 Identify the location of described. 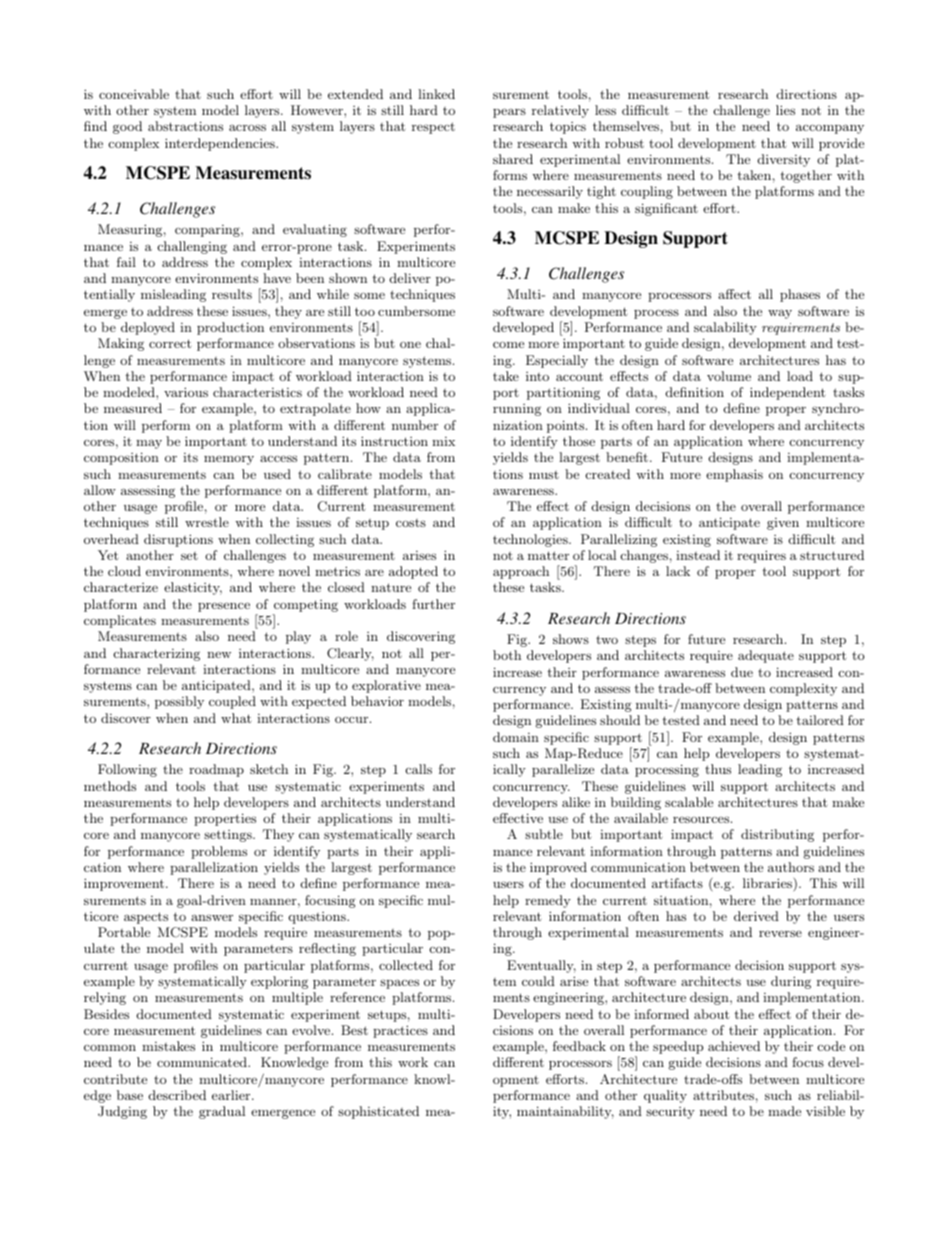
(177, 1095).
